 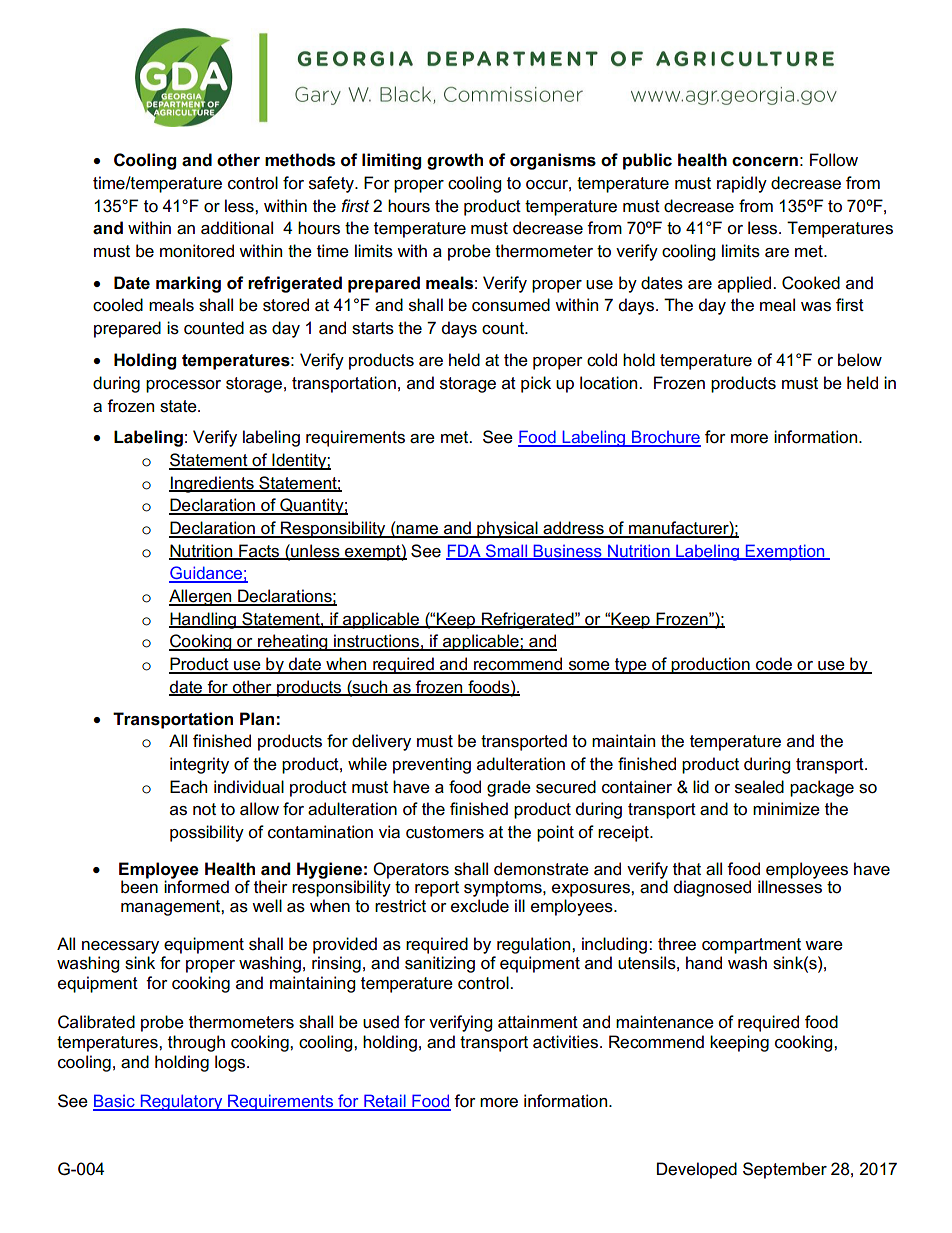 What do you see at coordinates (181, 1102) in the page?
I see `Regulatory` at bounding box center [181, 1102].
